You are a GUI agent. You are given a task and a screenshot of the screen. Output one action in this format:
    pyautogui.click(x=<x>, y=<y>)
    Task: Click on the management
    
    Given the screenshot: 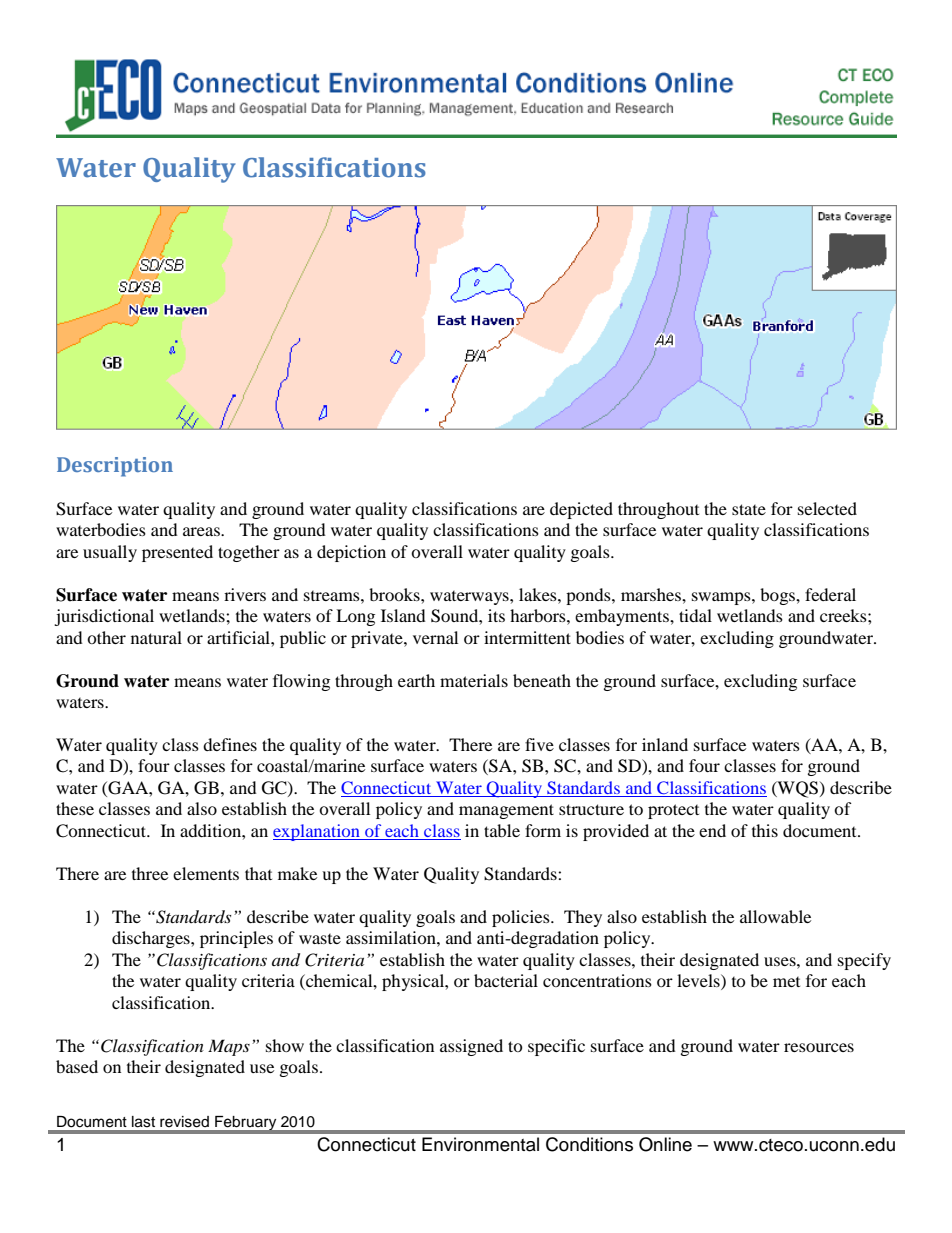 What is the action you would take?
    pyautogui.click(x=506, y=811)
